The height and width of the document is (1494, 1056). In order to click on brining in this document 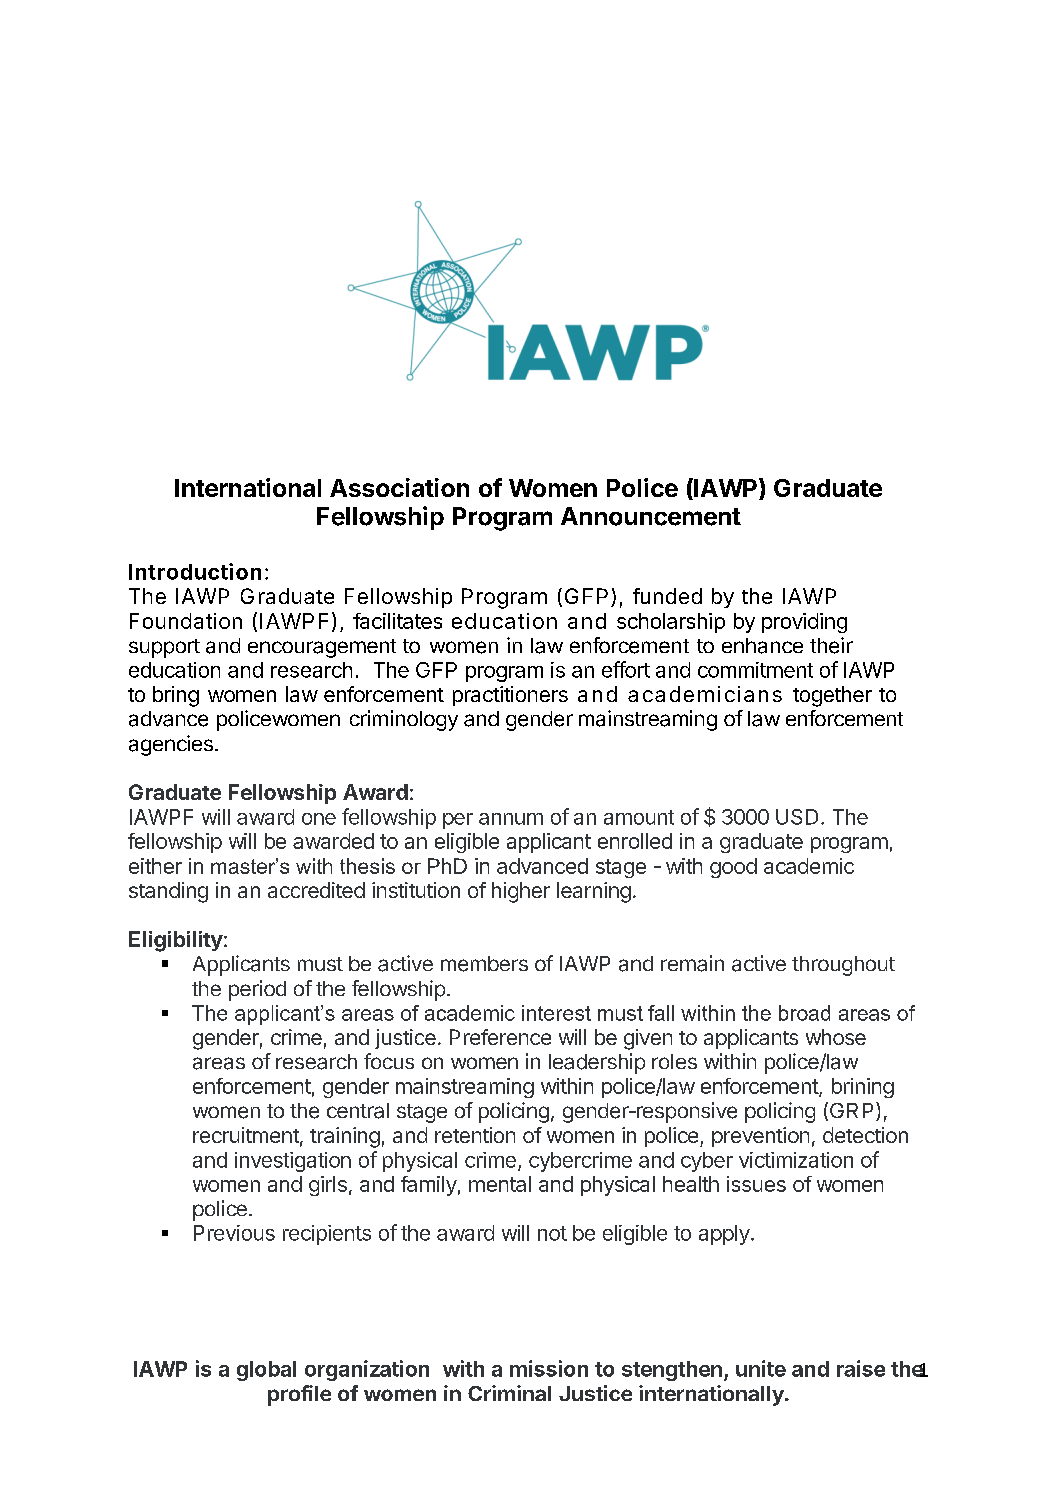, I will do `click(863, 1088)`.
